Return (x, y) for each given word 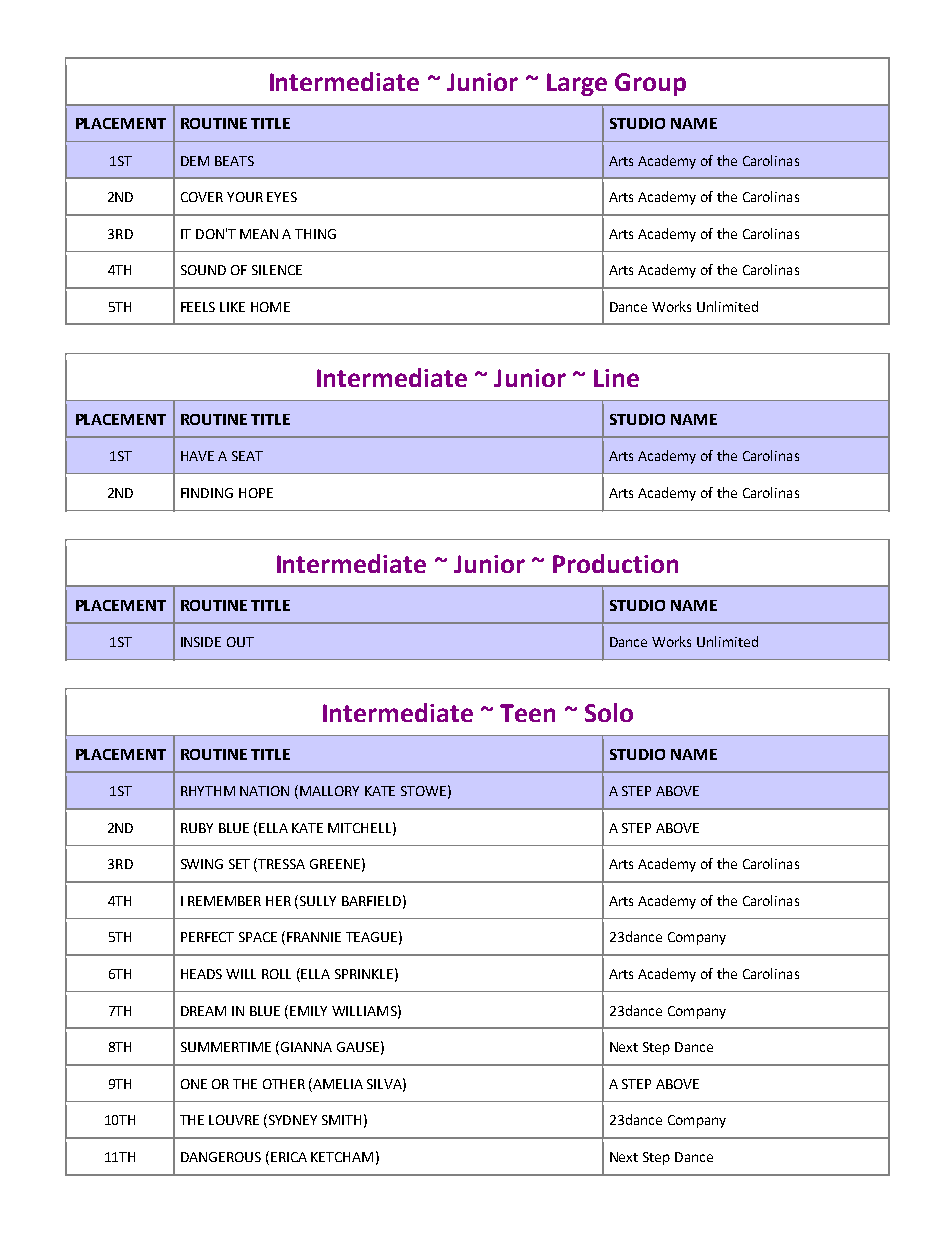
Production (615, 563)
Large (577, 84)
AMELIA (338, 1084)
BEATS (234, 161)
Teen (527, 713)
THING (315, 234)
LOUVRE (234, 1120)
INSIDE (201, 642)
